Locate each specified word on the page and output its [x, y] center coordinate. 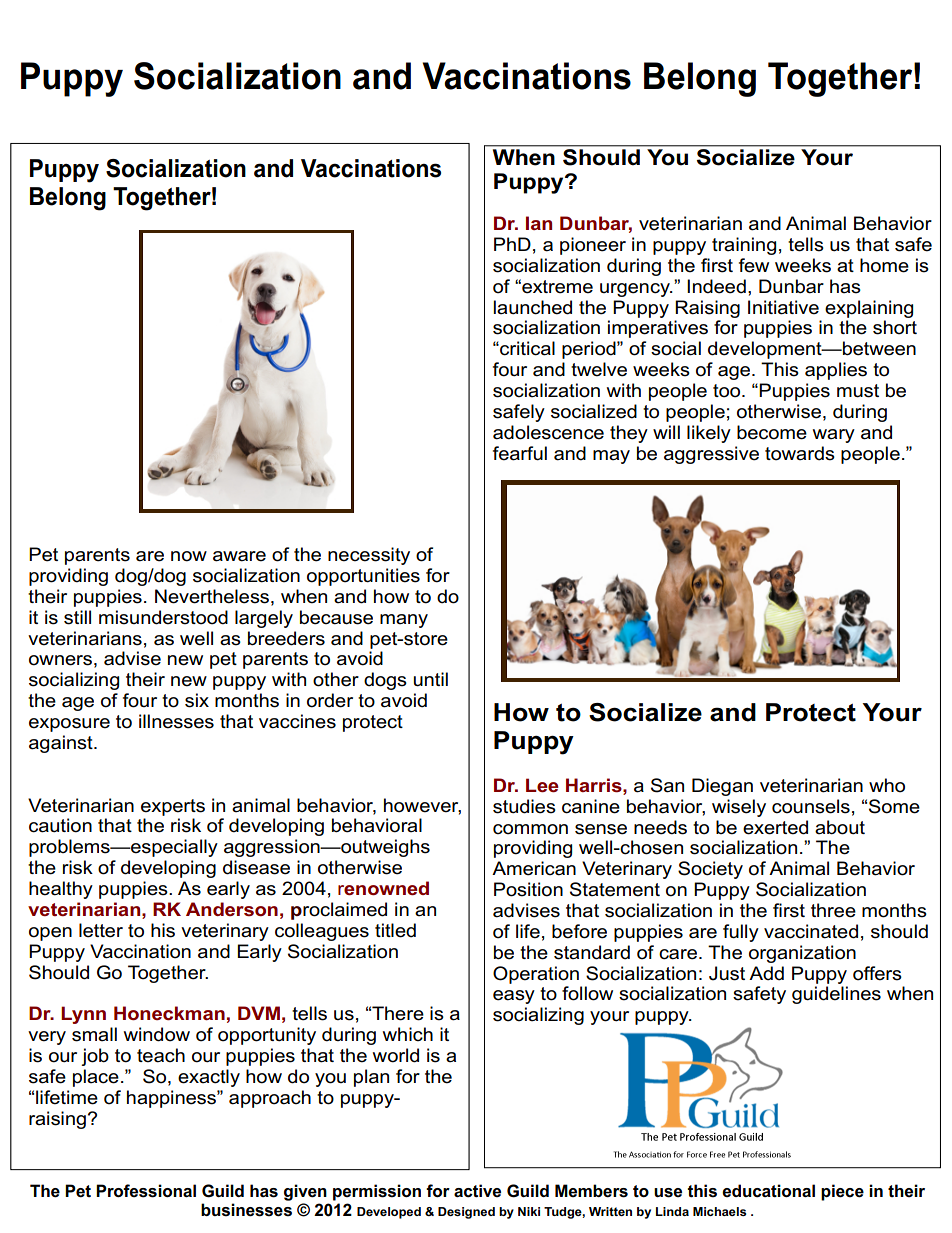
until [430, 679]
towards [800, 453]
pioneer [593, 246]
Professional [146, 1191]
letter [101, 930]
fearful [520, 453]
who [887, 785]
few [754, 265]
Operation [536, 975]
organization [802, 954]
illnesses [176, 721]
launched [532, 307]
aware [239, 556]
